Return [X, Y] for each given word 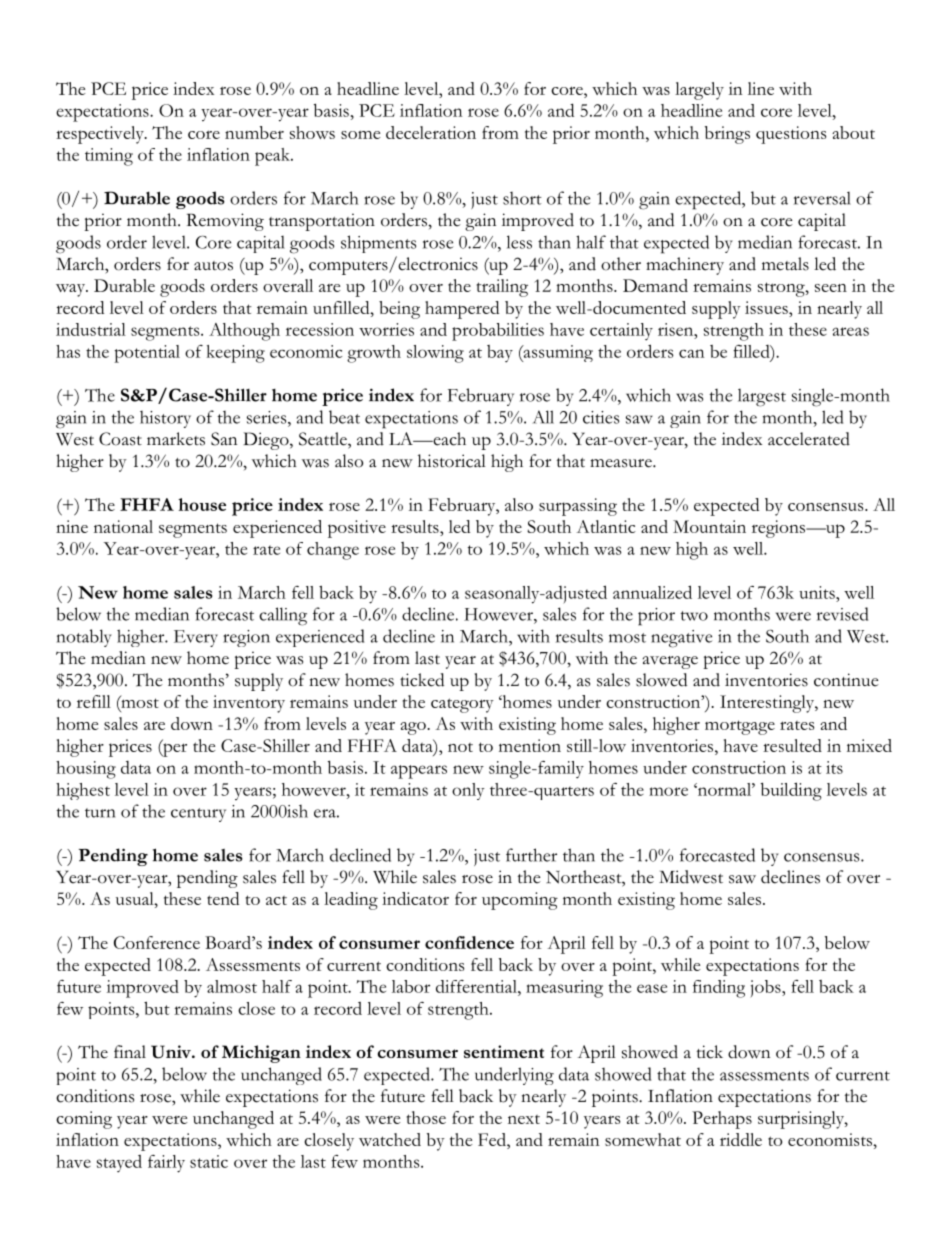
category [462, 705]
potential [147, 354]
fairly [166, 1164]
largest [762, 397]
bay [500, 353]
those [426, 1117]
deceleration [431, 132]
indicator [415, 898]
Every [196, 638]
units [818, 592]
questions [791, 135]
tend [223, 898]
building [791, 791]
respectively [101, 135]
